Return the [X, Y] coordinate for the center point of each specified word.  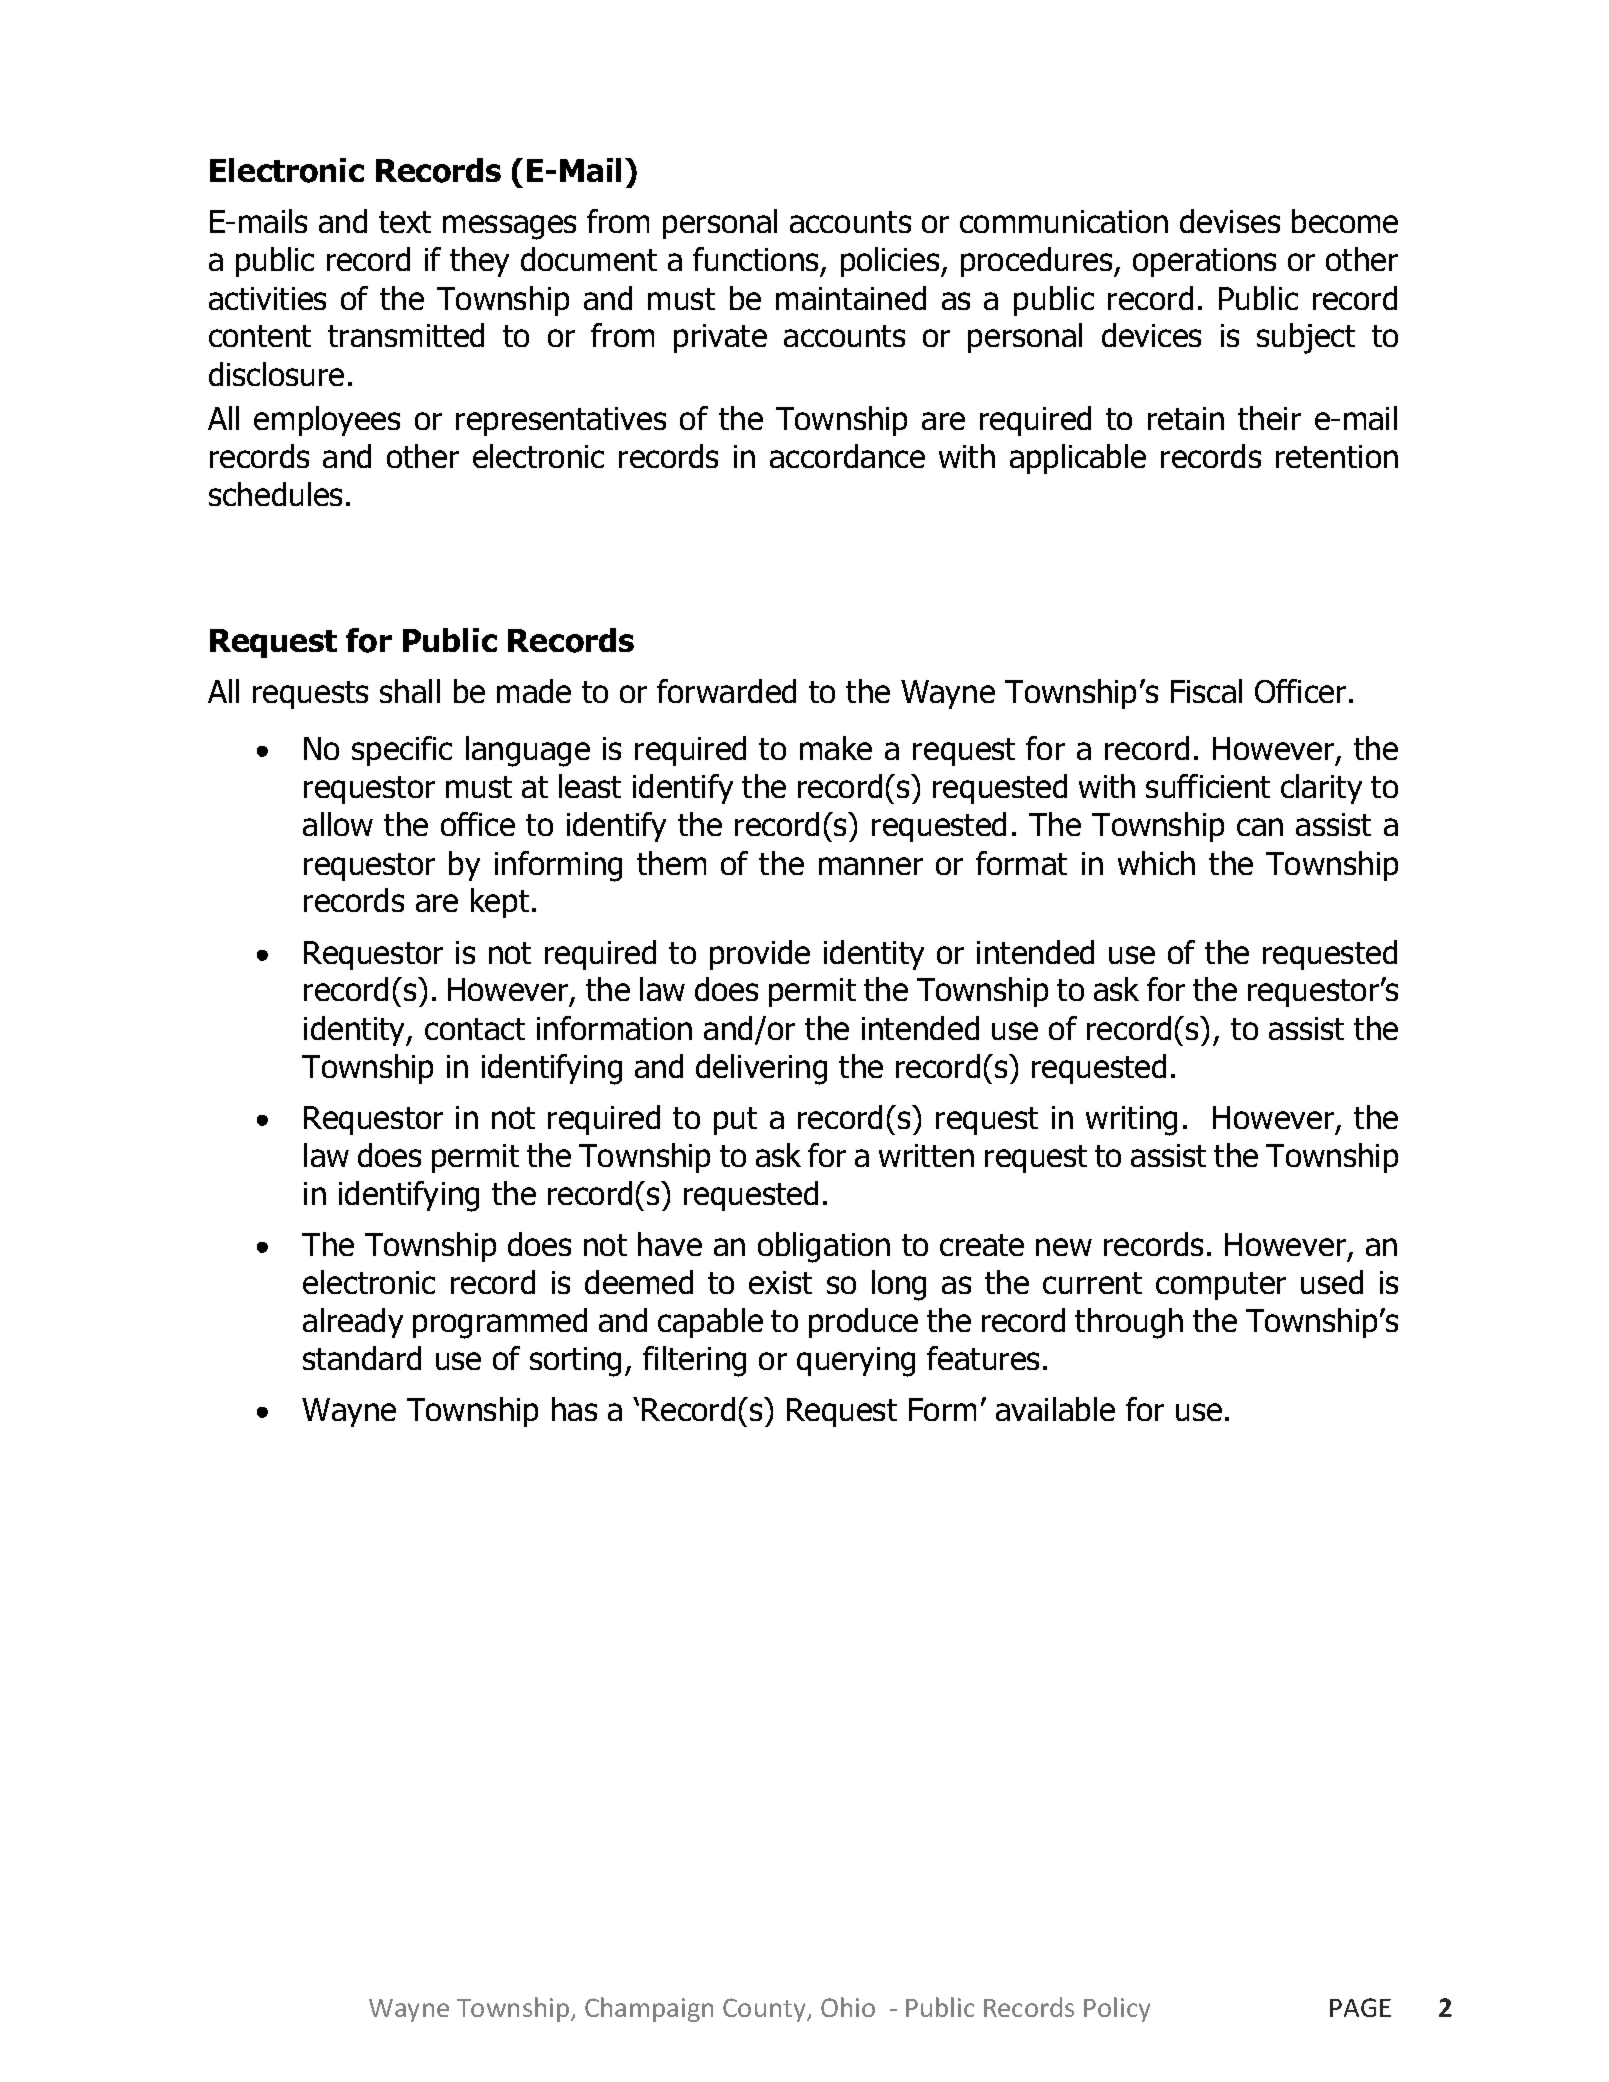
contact [475, 1029]
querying [856, 1362]
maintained [851, 298]
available [1055, 1409]
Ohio [848, 2007]
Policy [1117, 2009]
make [836, 748]
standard [362, 1358]
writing [1131, 1121]
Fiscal [1206, 691]
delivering [761, 1069]
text [405, 222]
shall [410, 691]
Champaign [649, 2009]
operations [1204, 262]
